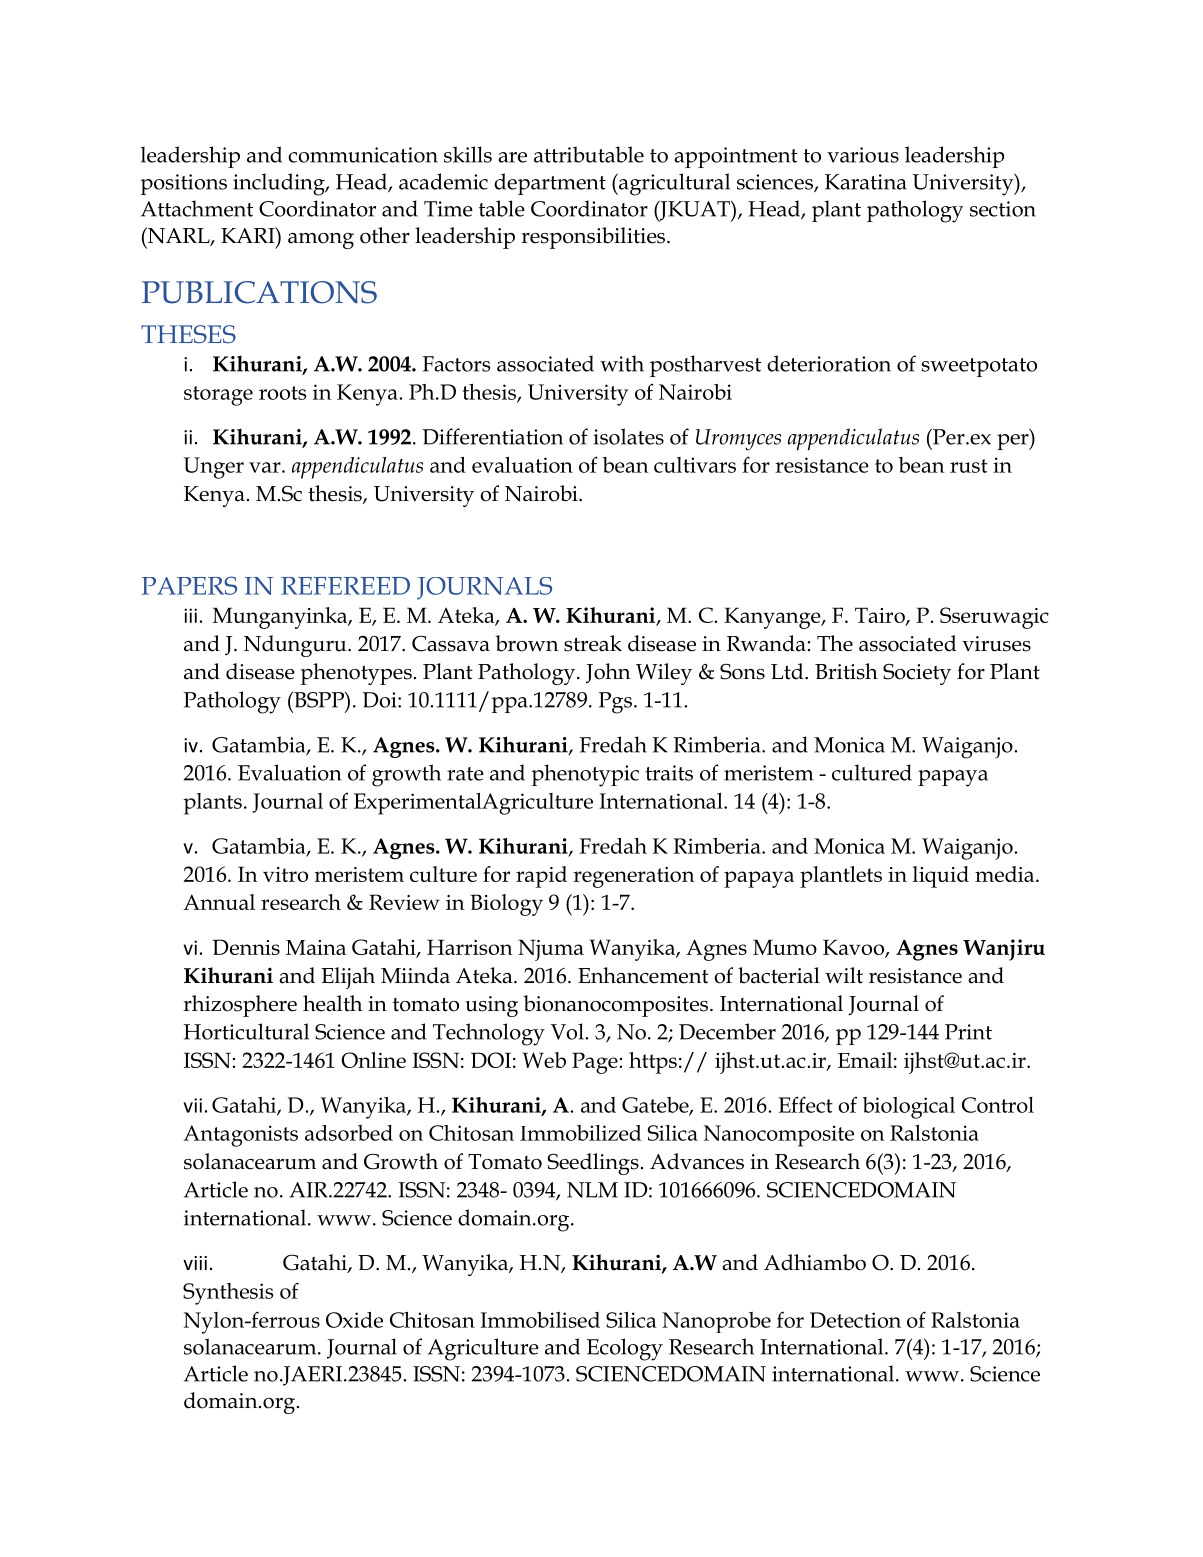 The width and height of the screenshot is (1203, 1557). I want to click on various, so click(863, 155).
